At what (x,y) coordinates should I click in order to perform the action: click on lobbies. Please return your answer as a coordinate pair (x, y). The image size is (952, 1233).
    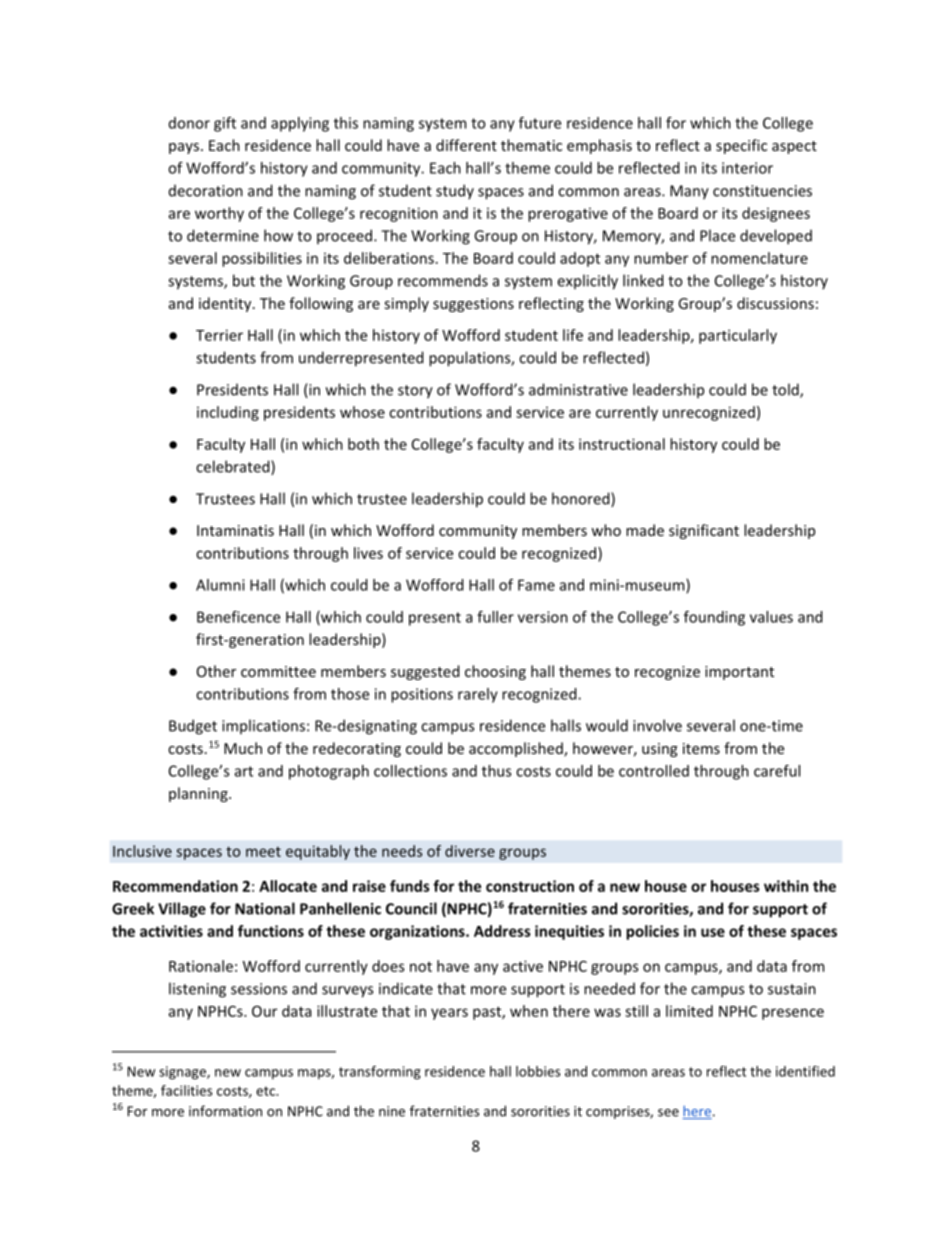
    Looking at the image, I should click on (538, 1071).
